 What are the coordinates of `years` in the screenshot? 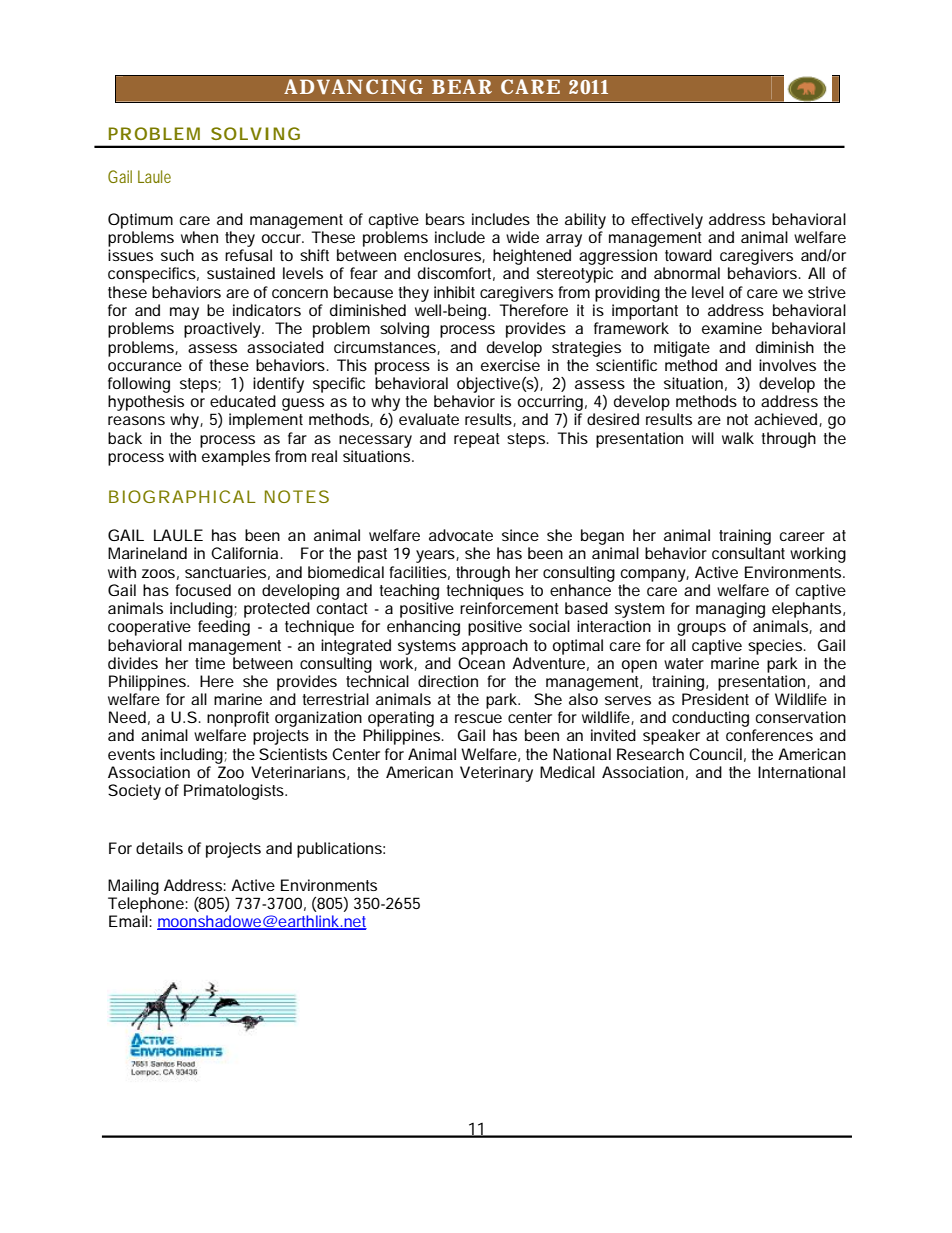 It's located at (435, 556).
